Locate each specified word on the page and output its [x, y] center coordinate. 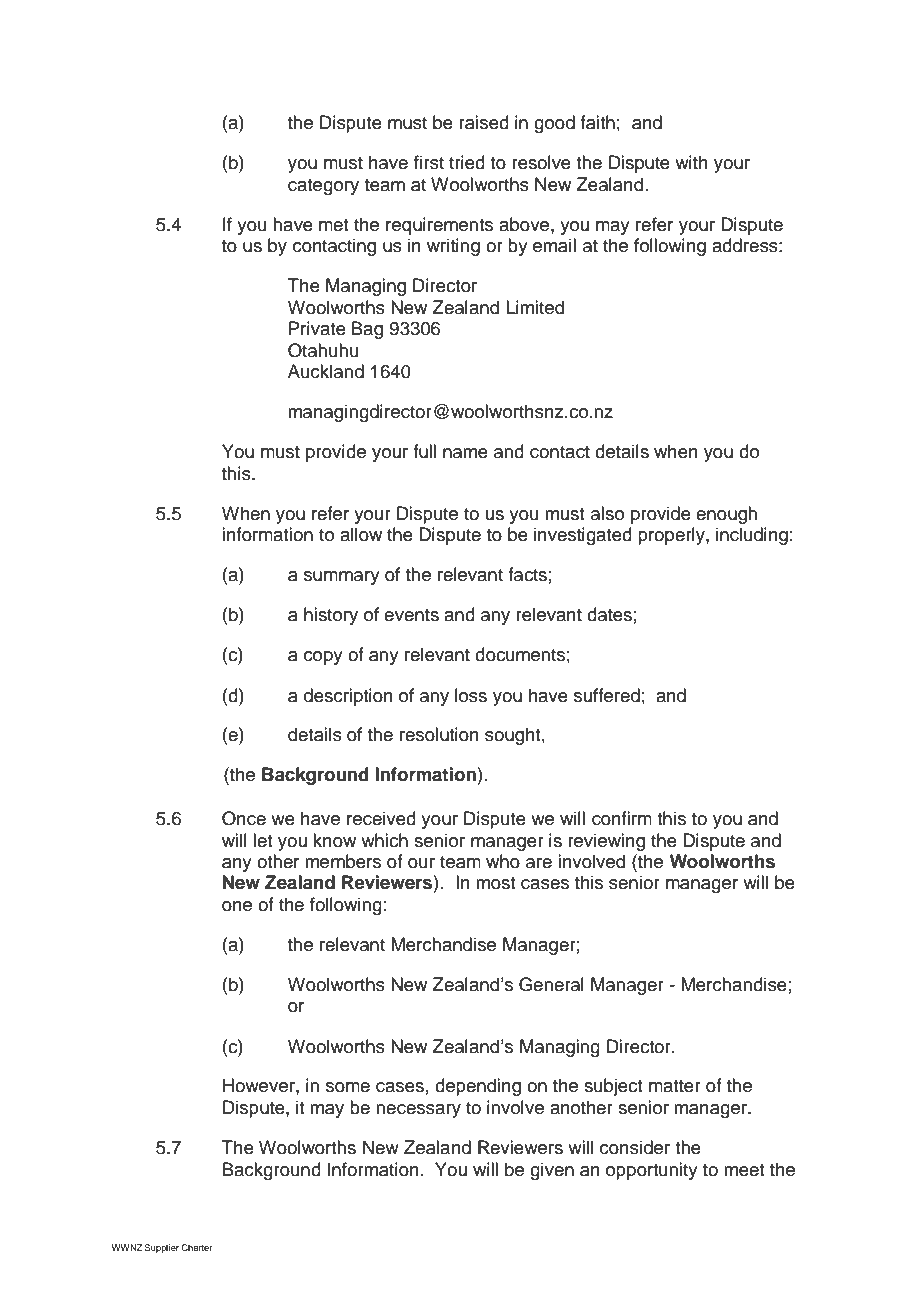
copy [323, 658]
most [496, 883]
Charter [197, 1247]
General [551, 984]
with [691, 162]
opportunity [652, 1171]
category [323, 187]
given [552, 1171]
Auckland [326, 371]
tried [467, 162]
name [465, 453]
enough [726, 515]
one [237, 906]
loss [471, 695]
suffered [607, 695]
